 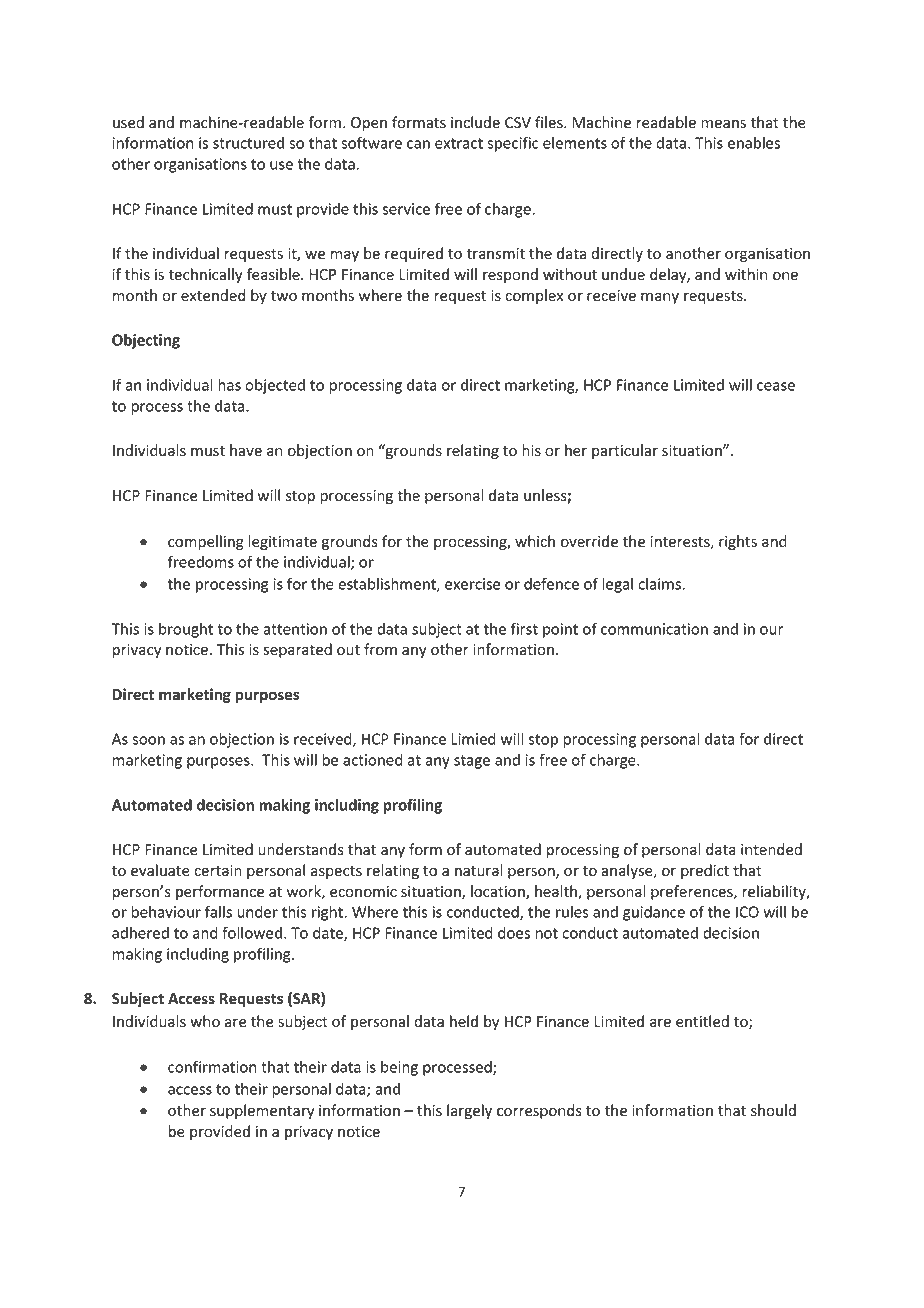 I want to click on structured, so click(x=248, y=143).
